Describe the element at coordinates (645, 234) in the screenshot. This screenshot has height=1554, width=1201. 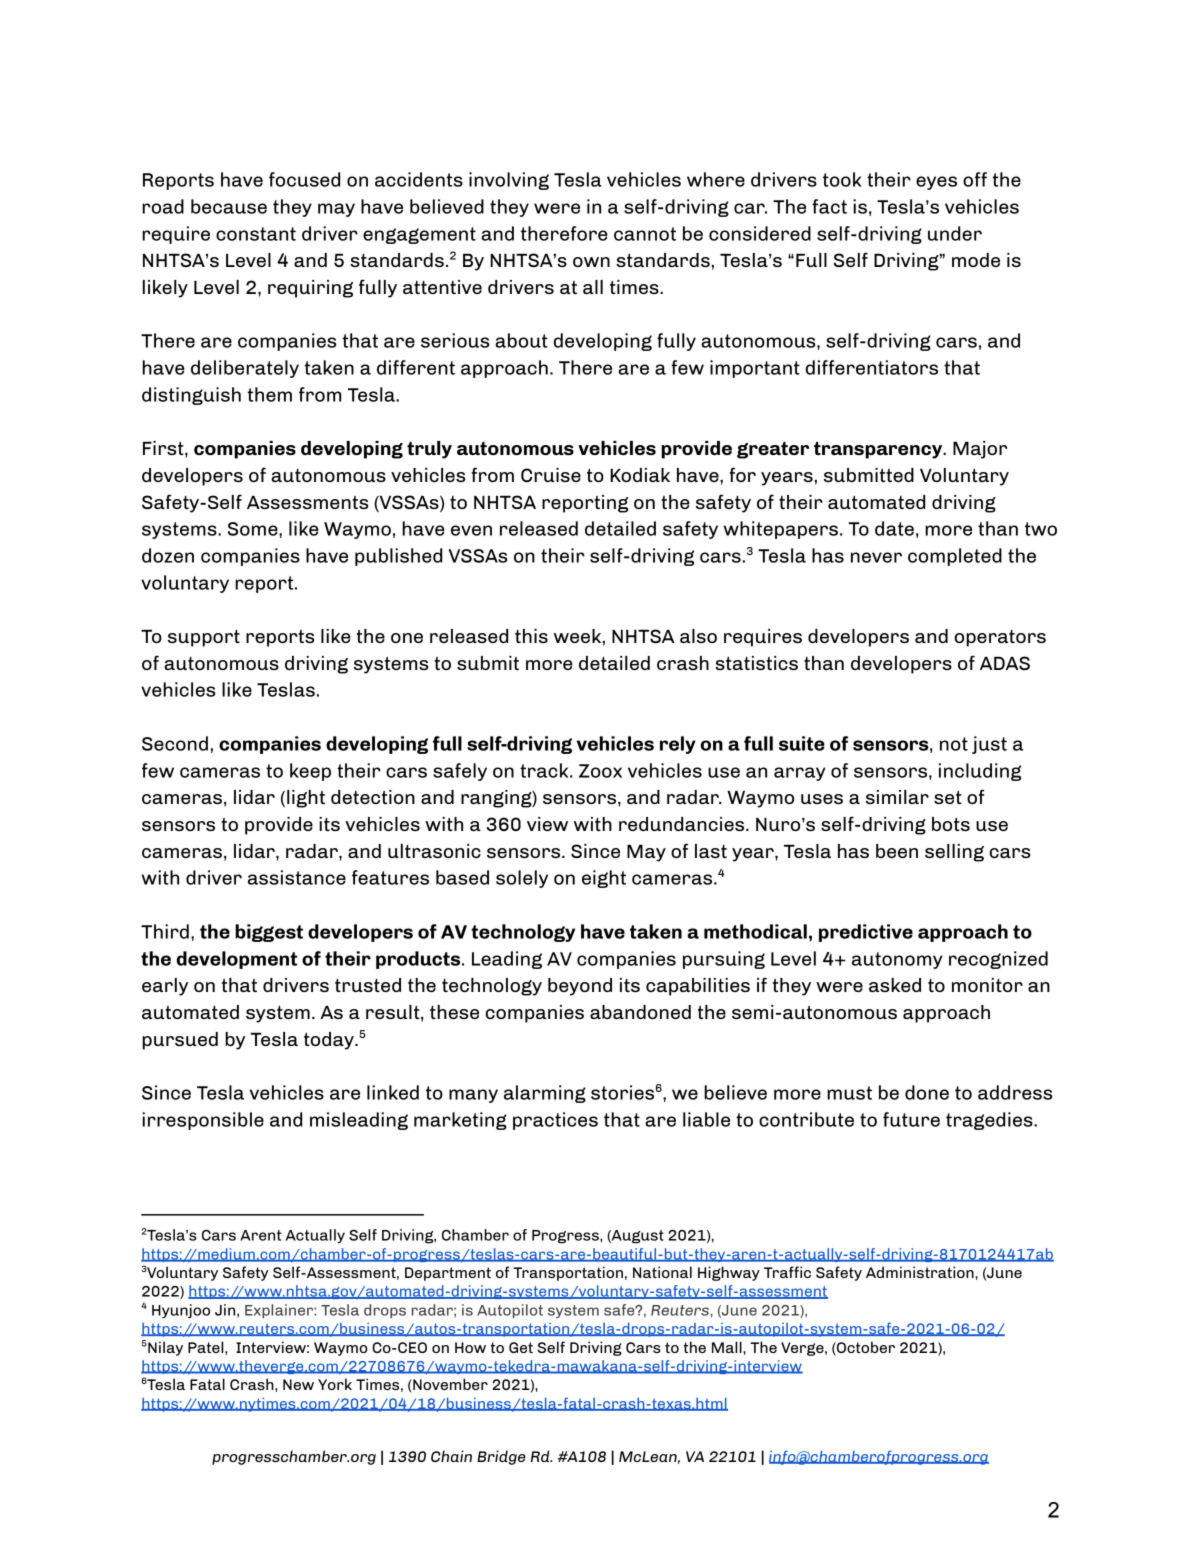
I see `cannot` at that location.
